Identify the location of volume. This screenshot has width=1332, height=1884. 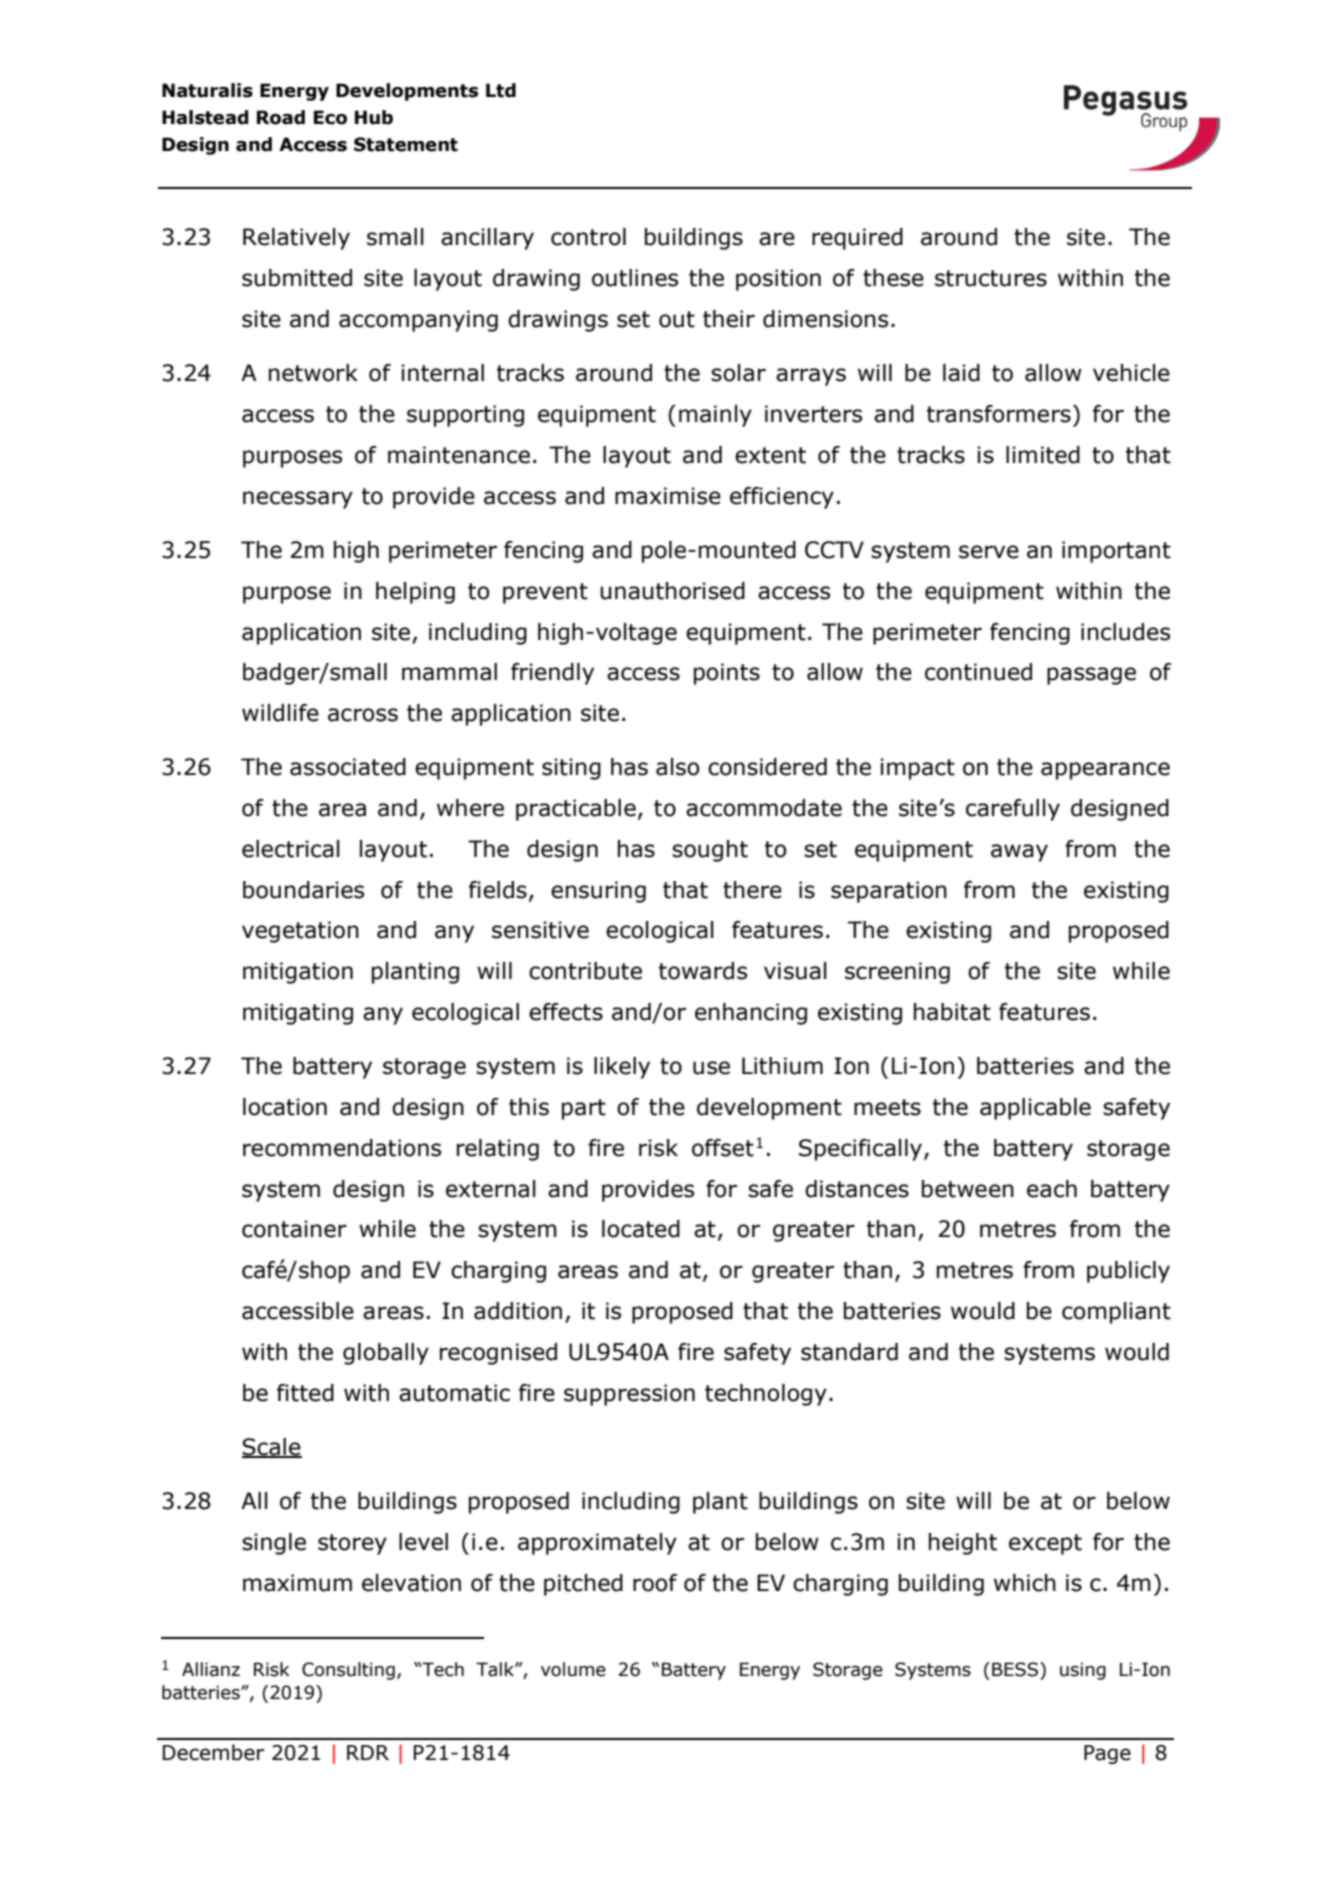
(573, 1669).
